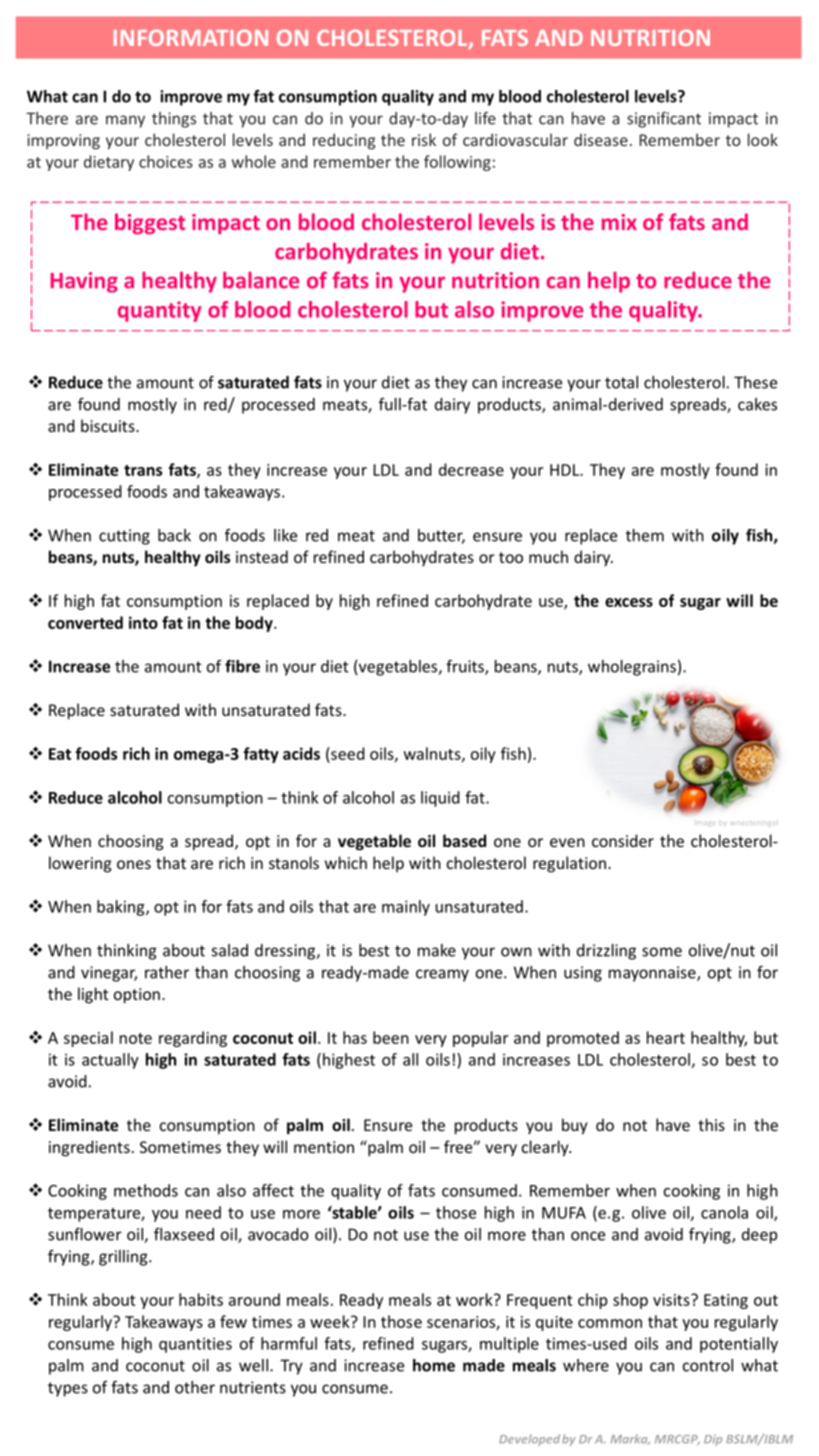  What do you see at coordinates (440, 799) in the screenshot?
I see `liquid` at bounding box center [440, 799].
